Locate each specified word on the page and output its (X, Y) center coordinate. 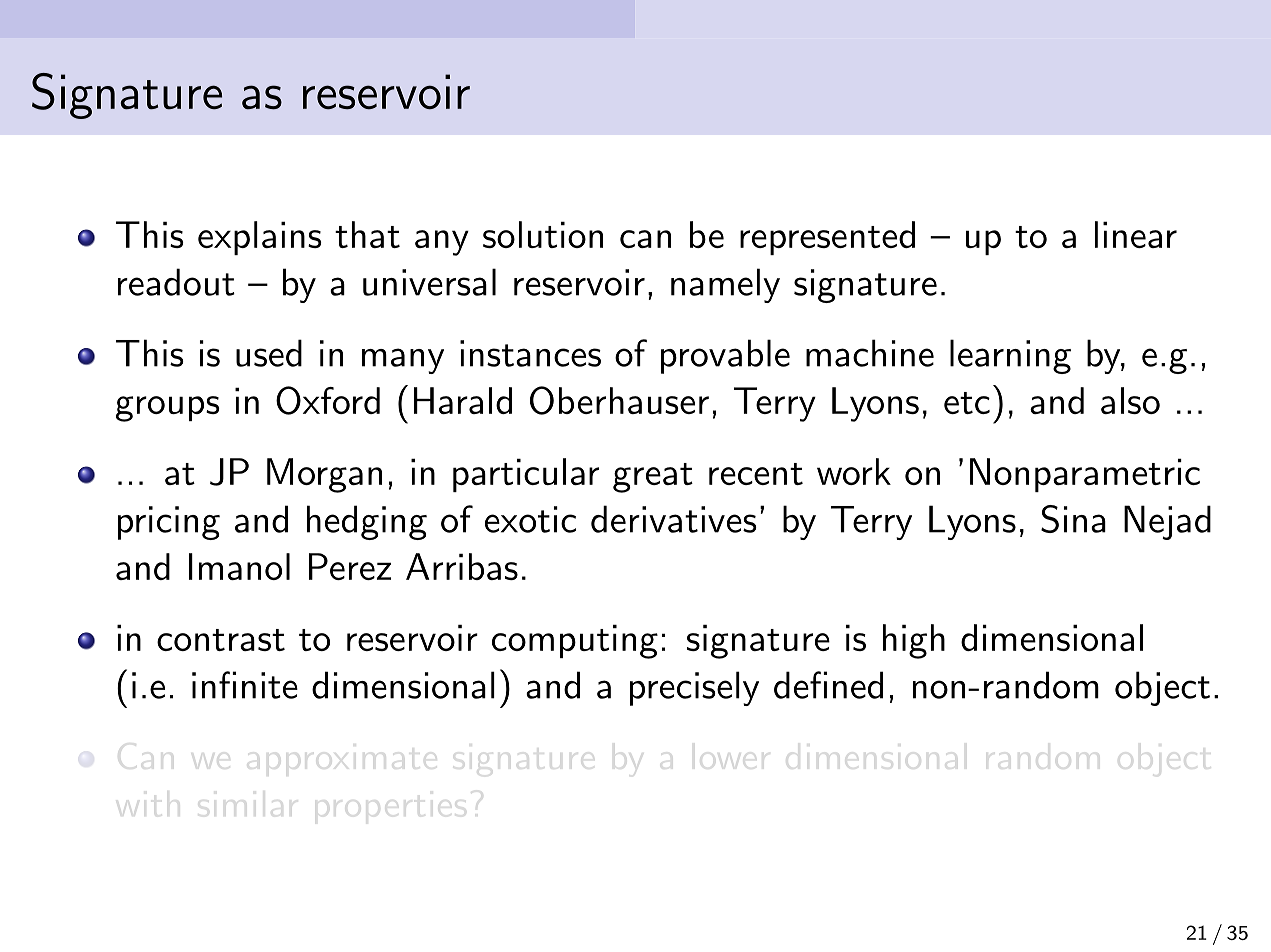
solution (543, 234)
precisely (694, 688)
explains (260, 238)
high (914, 641)
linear (1136, 234)
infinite (245, 685)
